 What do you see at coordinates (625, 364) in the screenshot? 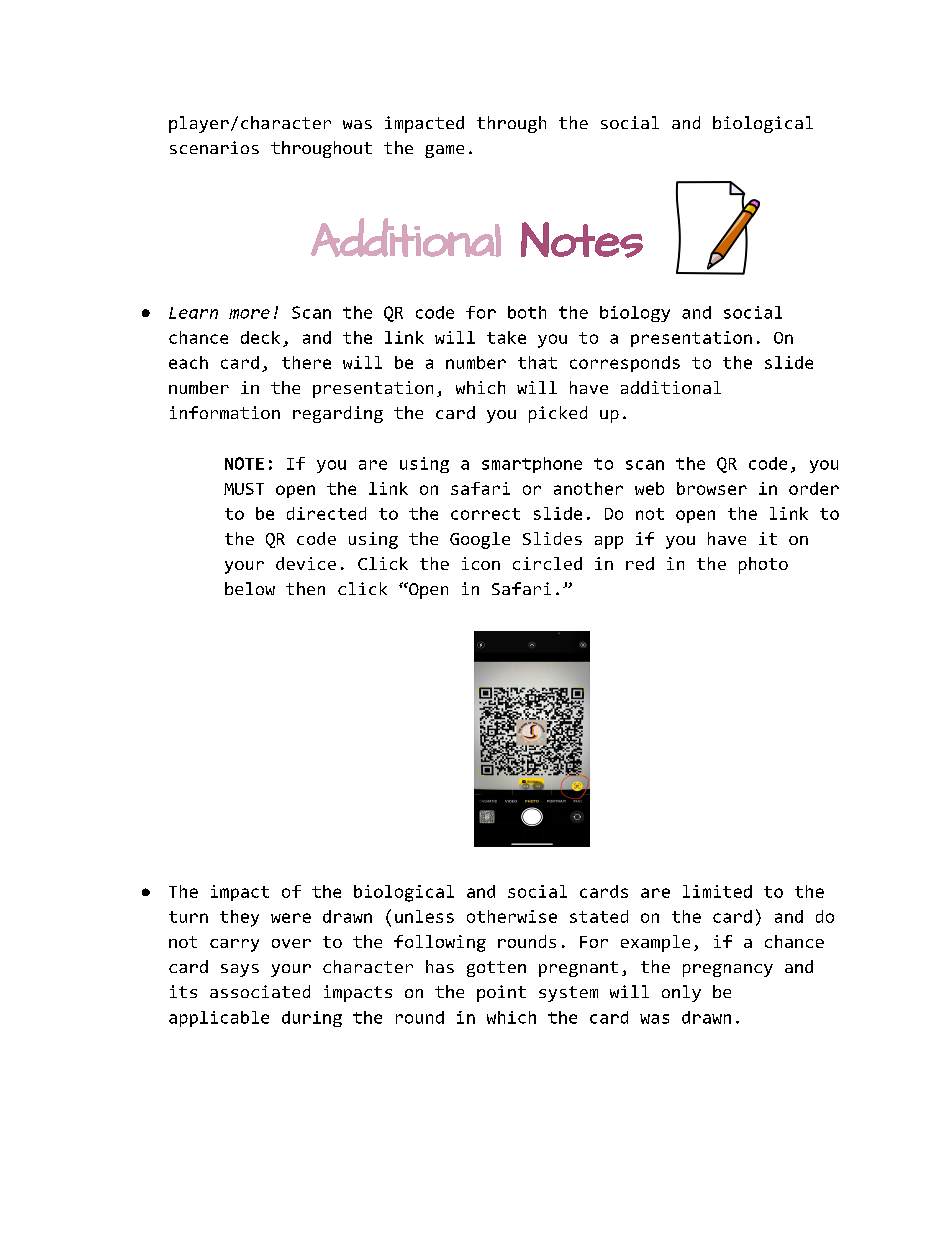
I see `corresponds` at bounding box center [625, 364].
